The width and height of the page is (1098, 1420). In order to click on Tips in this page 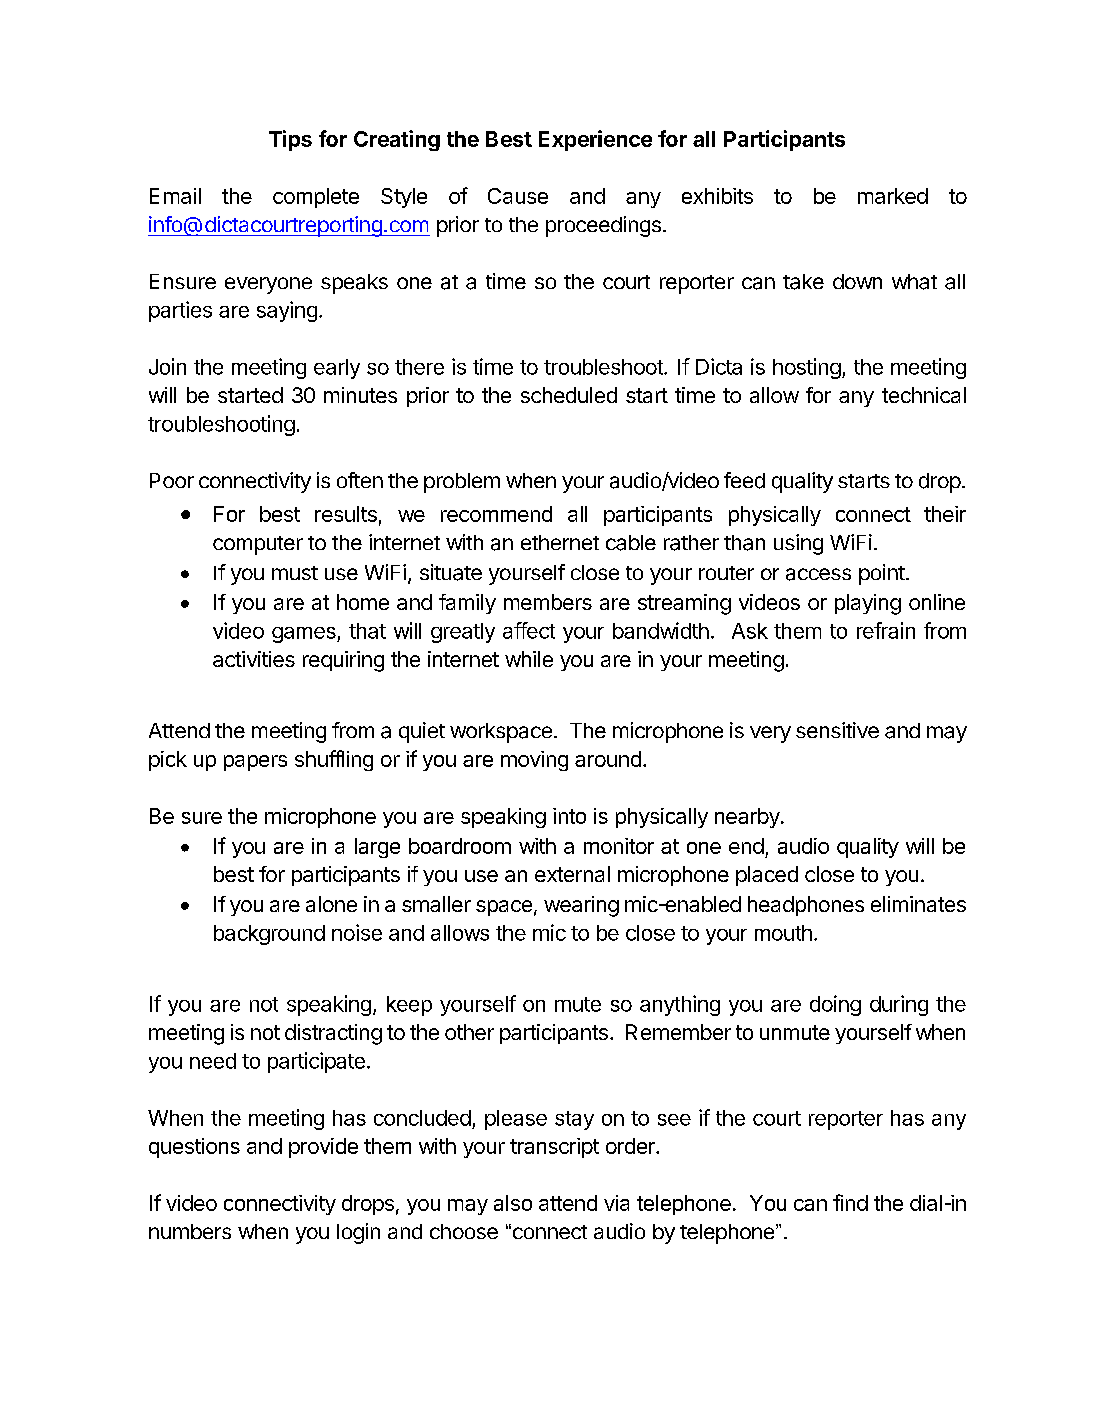, I will do `click(290, 140)`.
